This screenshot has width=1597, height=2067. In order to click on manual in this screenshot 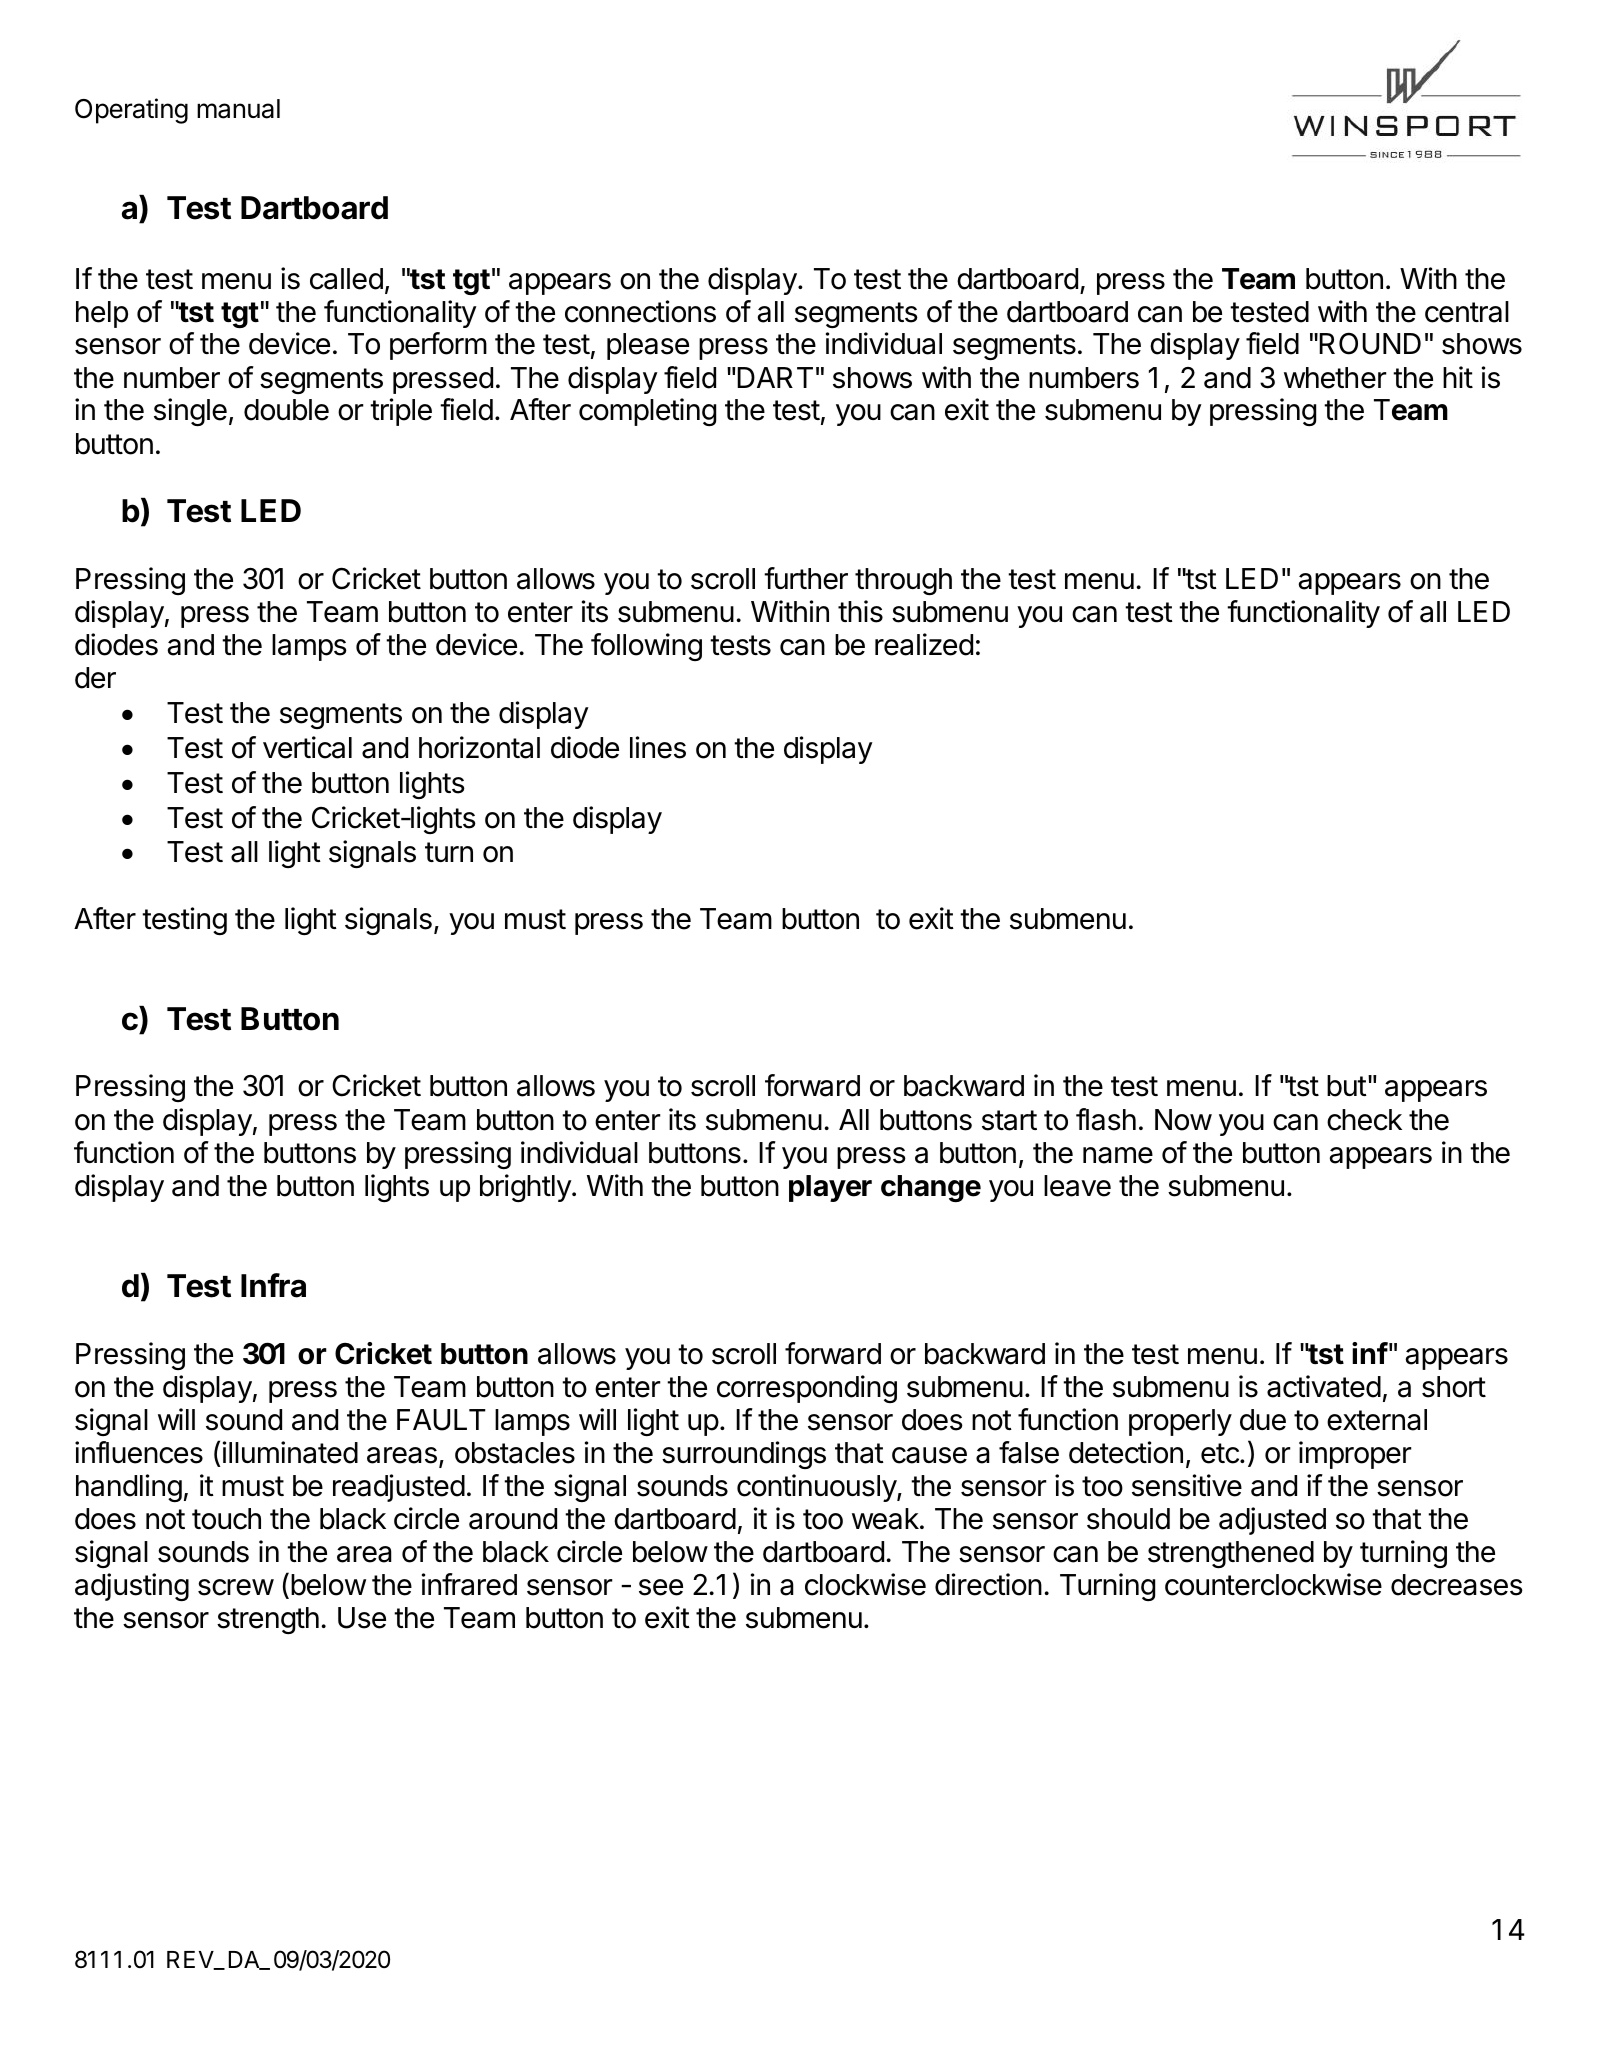, I will do `click(238, 109)`.
